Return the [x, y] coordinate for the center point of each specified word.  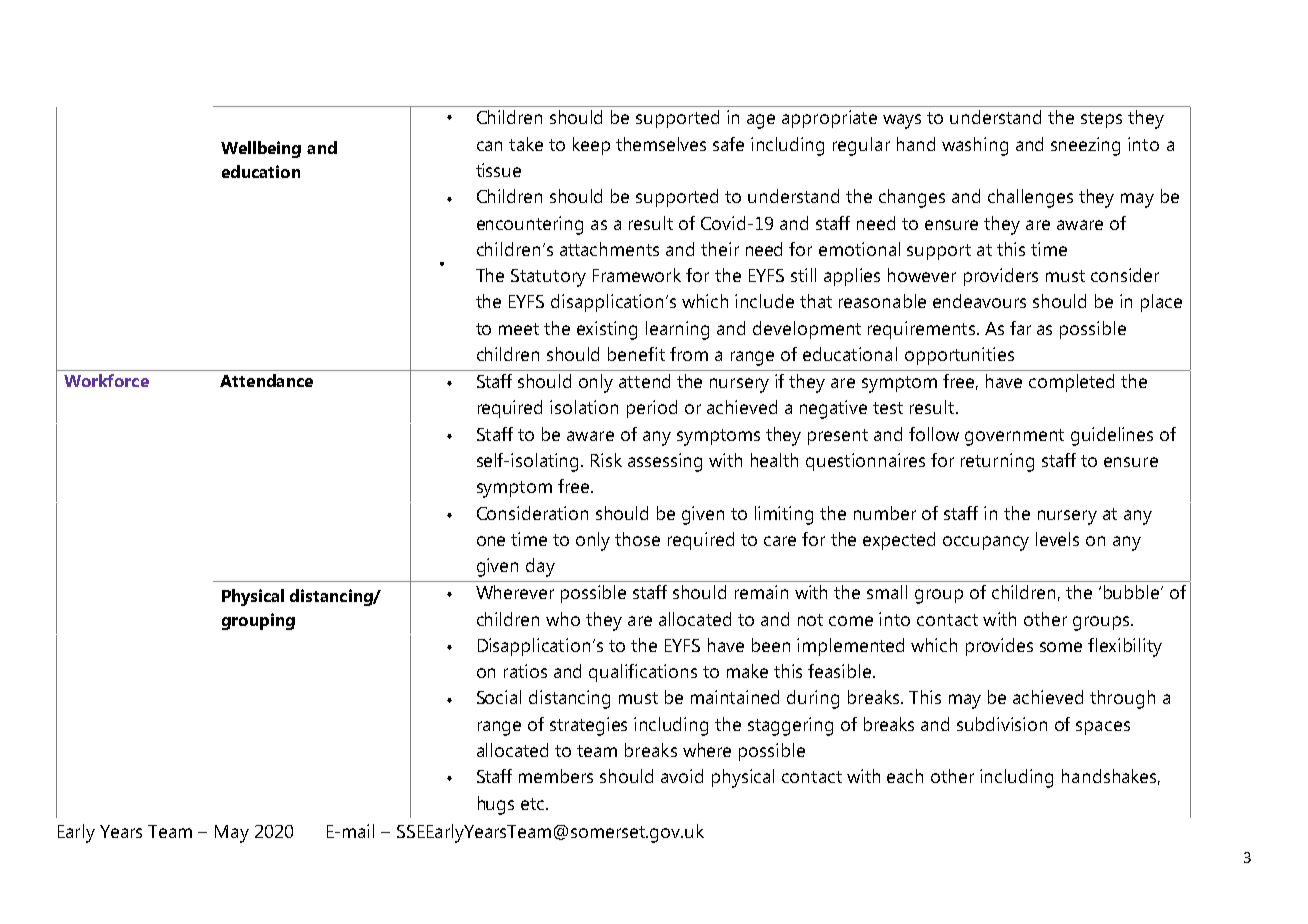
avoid [682, 776]
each [905, 776]
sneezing [1085, 146]
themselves [661, 144]
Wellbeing [261, 149]
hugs [496, 805]
